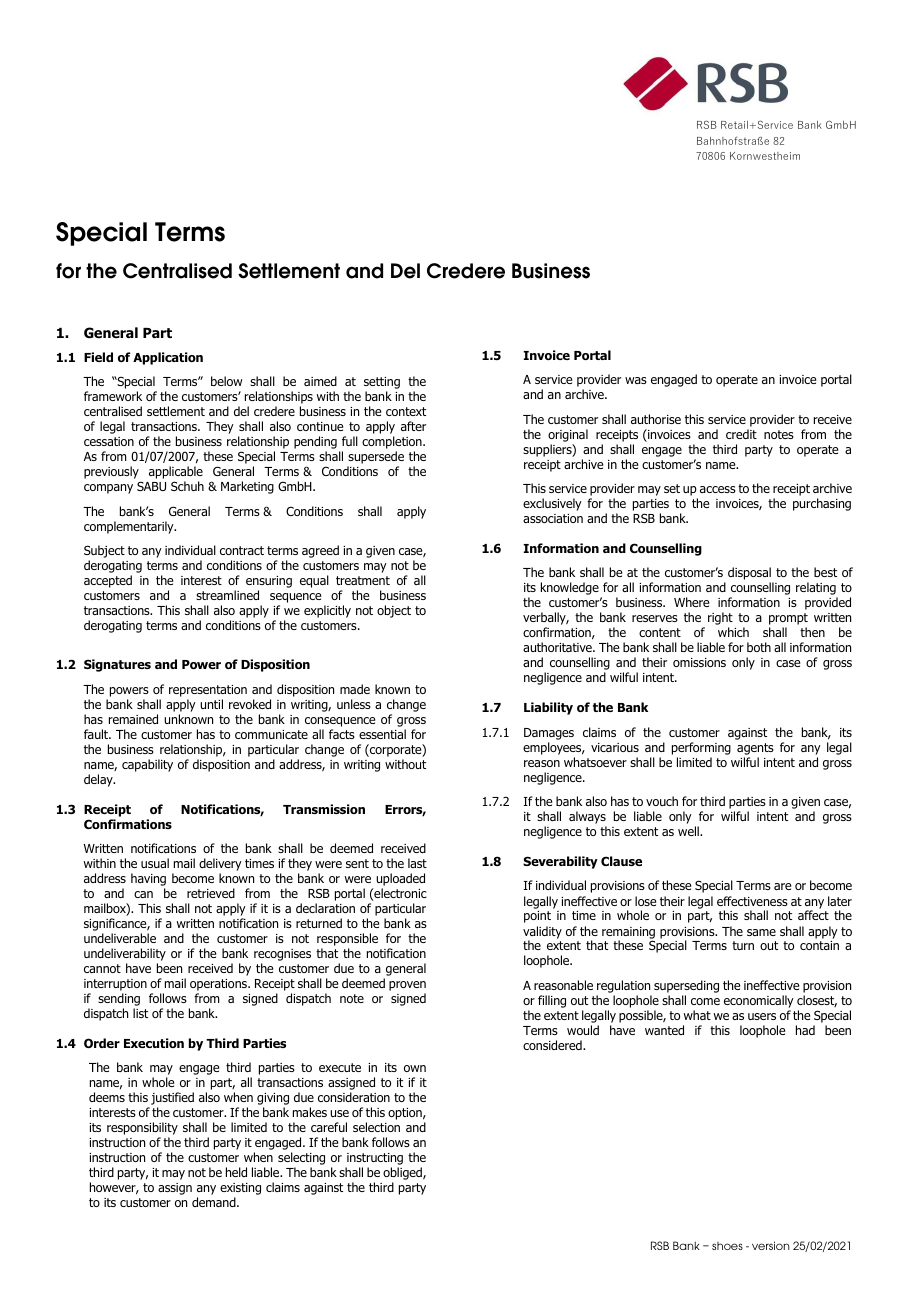  Describe the element at coordinates (771, 1245) in the page. I see `version` at that location.
